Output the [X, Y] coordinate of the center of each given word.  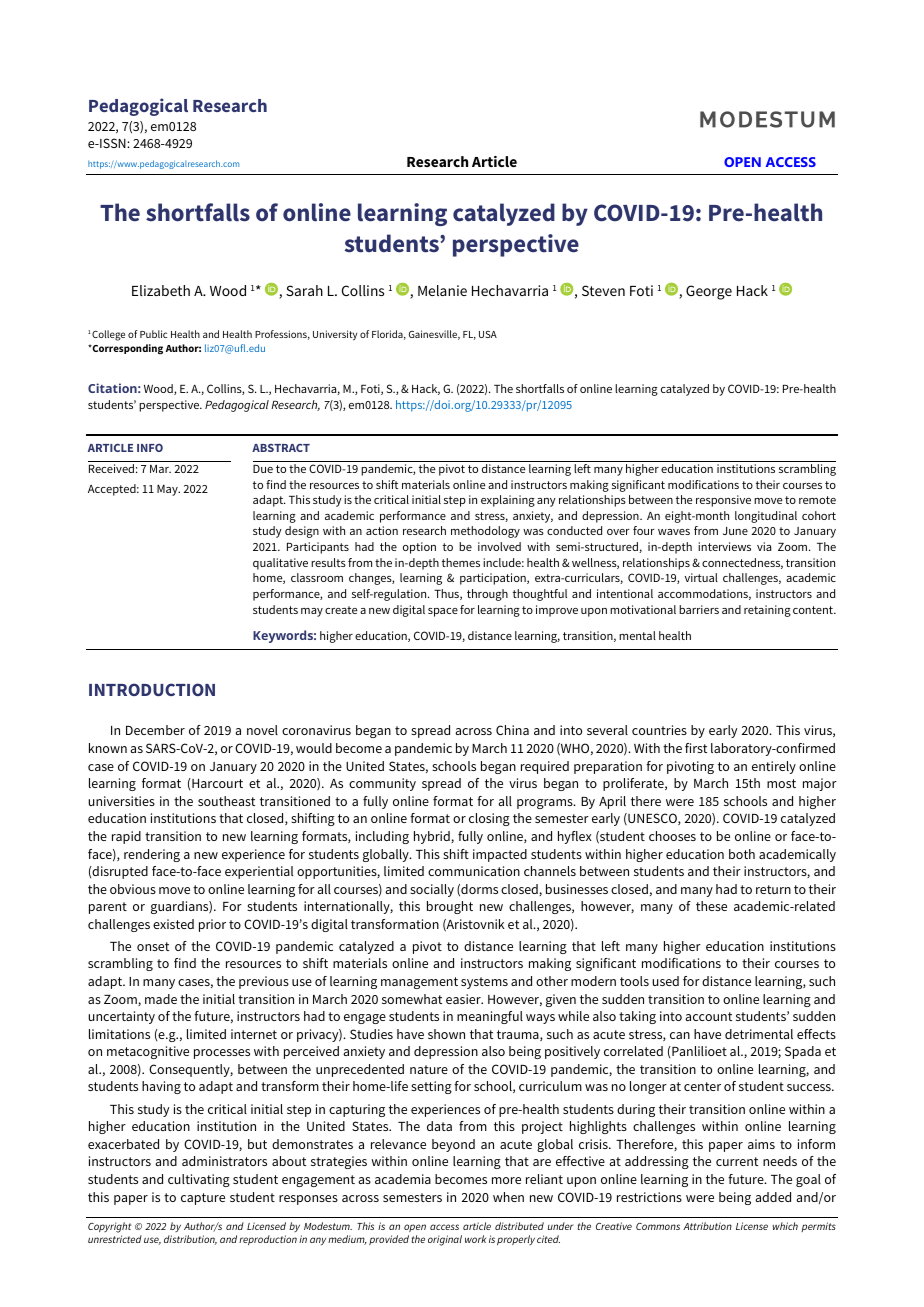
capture [203, 1199]
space [443, 612]
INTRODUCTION [152, 689]
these [711, 906]
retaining [767, 611]
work [475, 1239]
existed [173, 924]
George [709, 292]
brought [450, 907]
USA [488, 334]
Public [153, 334]
